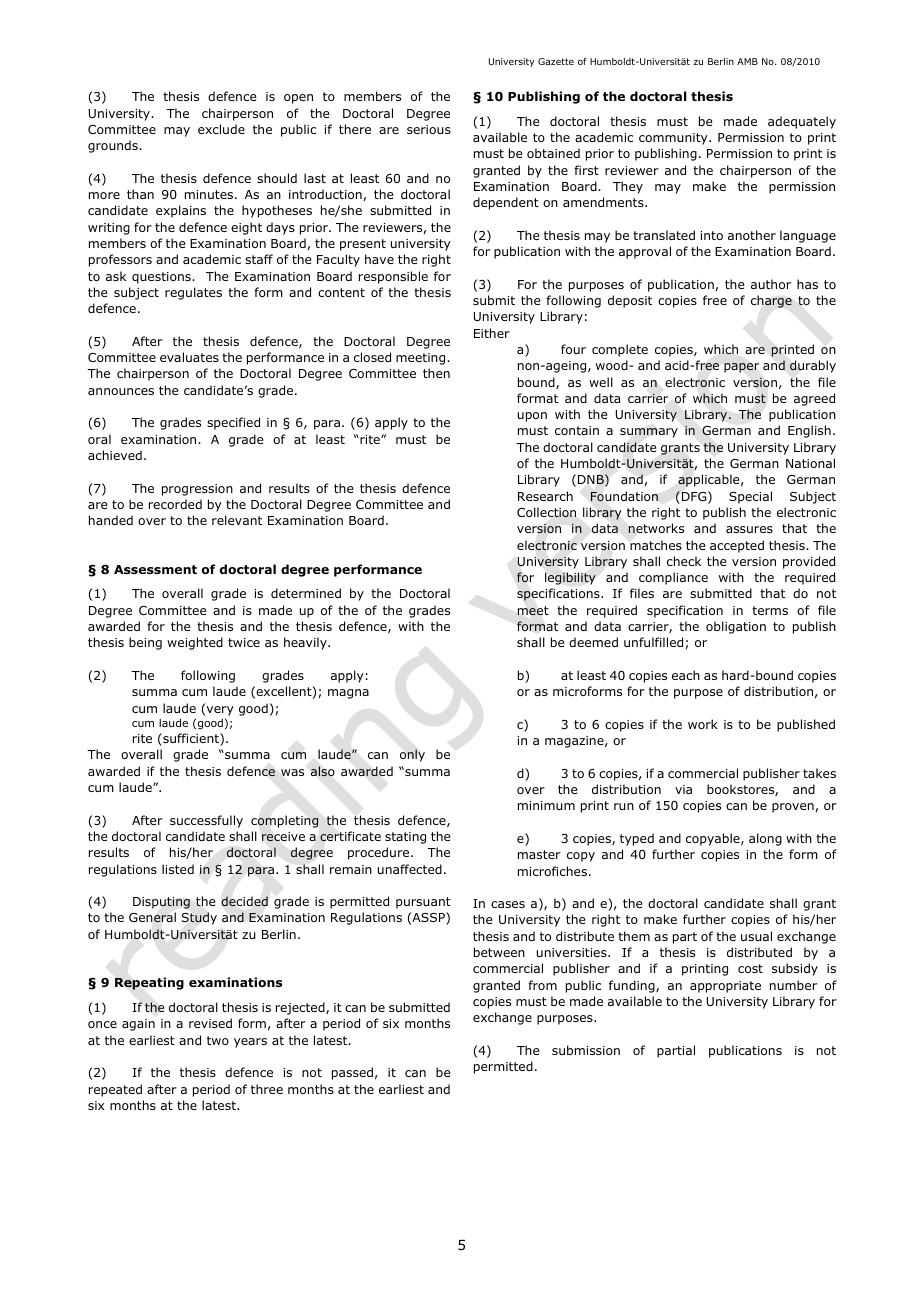 This page has height=1308, width=924. Describe the element at coordinates (210, 1023) in the page. I see `revised` at that location.
